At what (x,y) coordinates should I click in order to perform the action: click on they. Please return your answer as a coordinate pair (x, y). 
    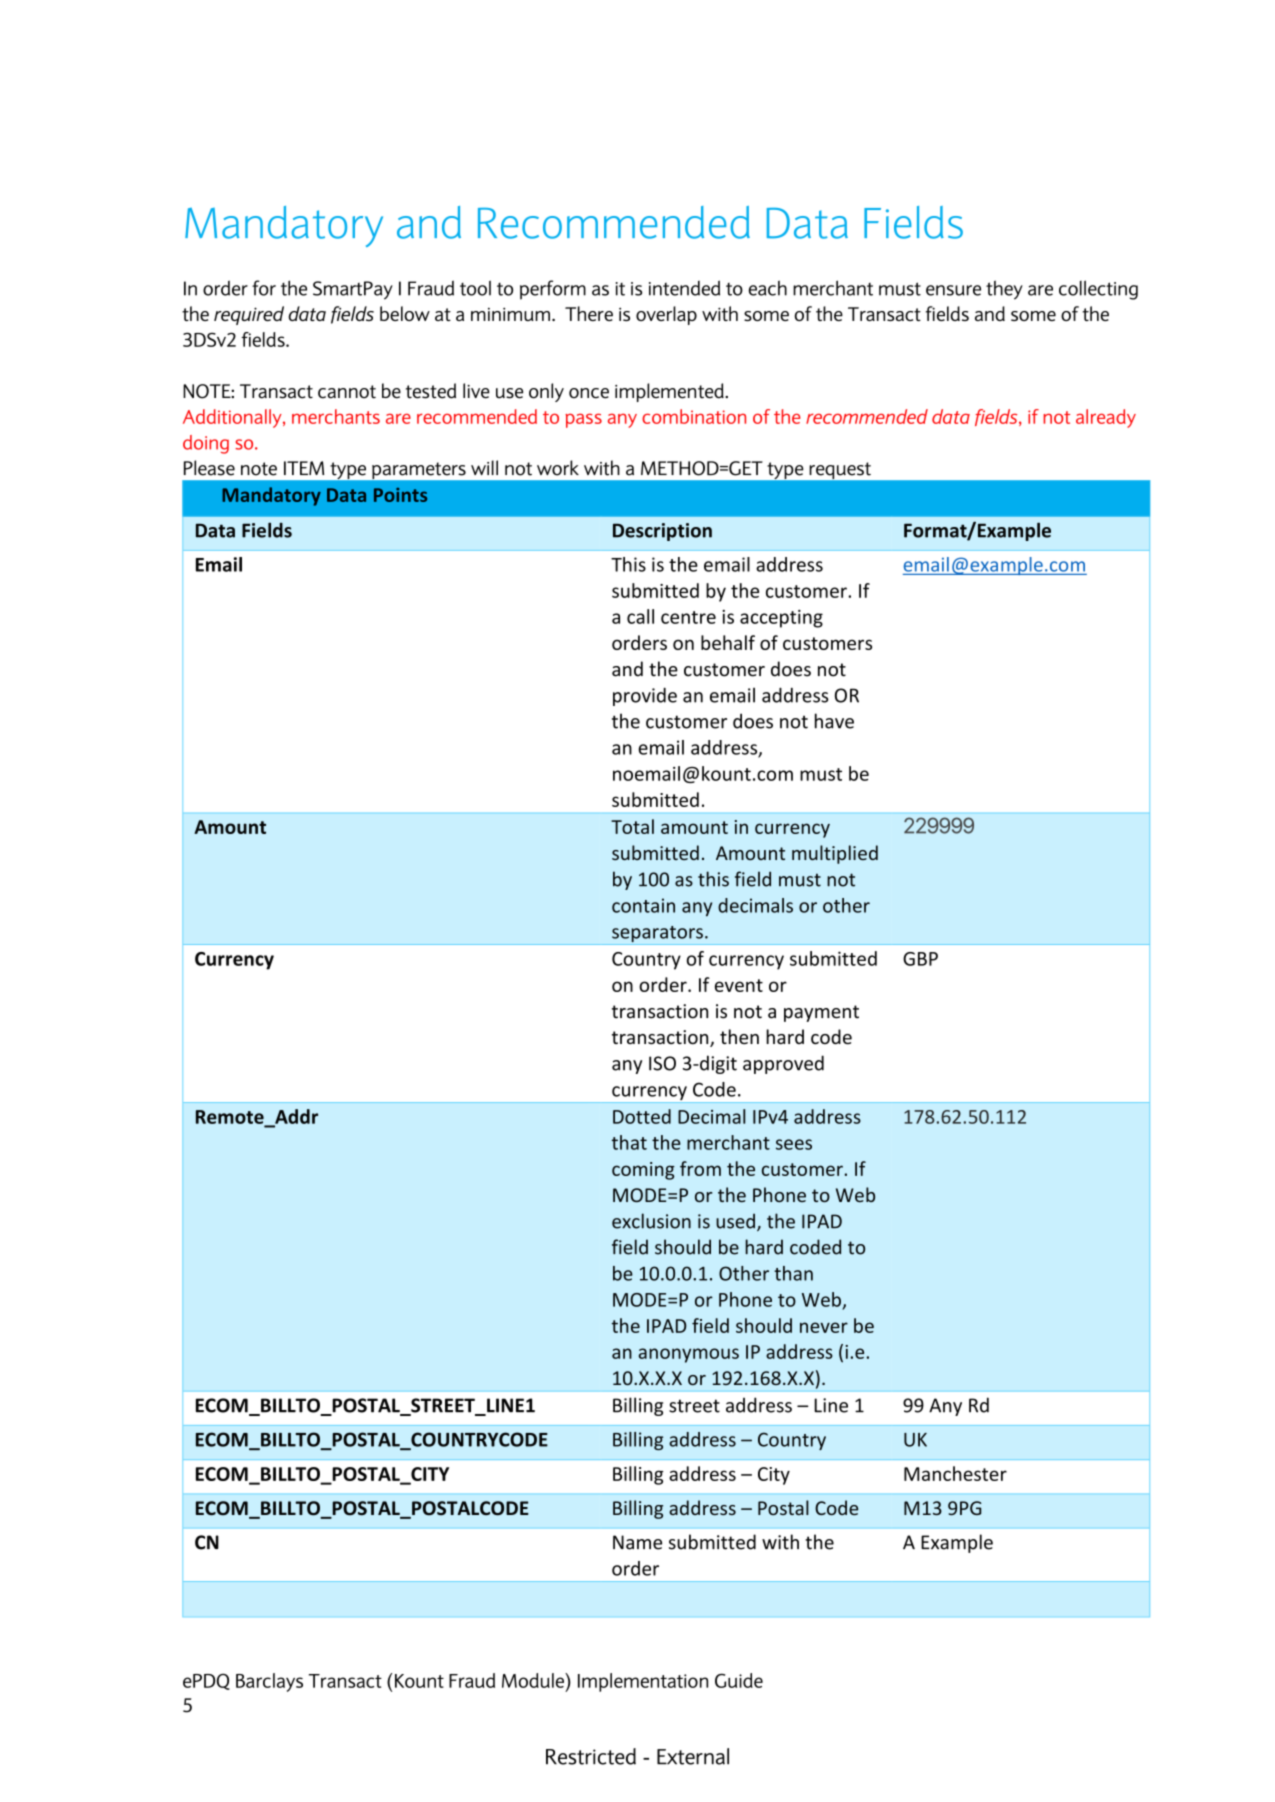
    Looking at the image, I should click on (1004, 290).
